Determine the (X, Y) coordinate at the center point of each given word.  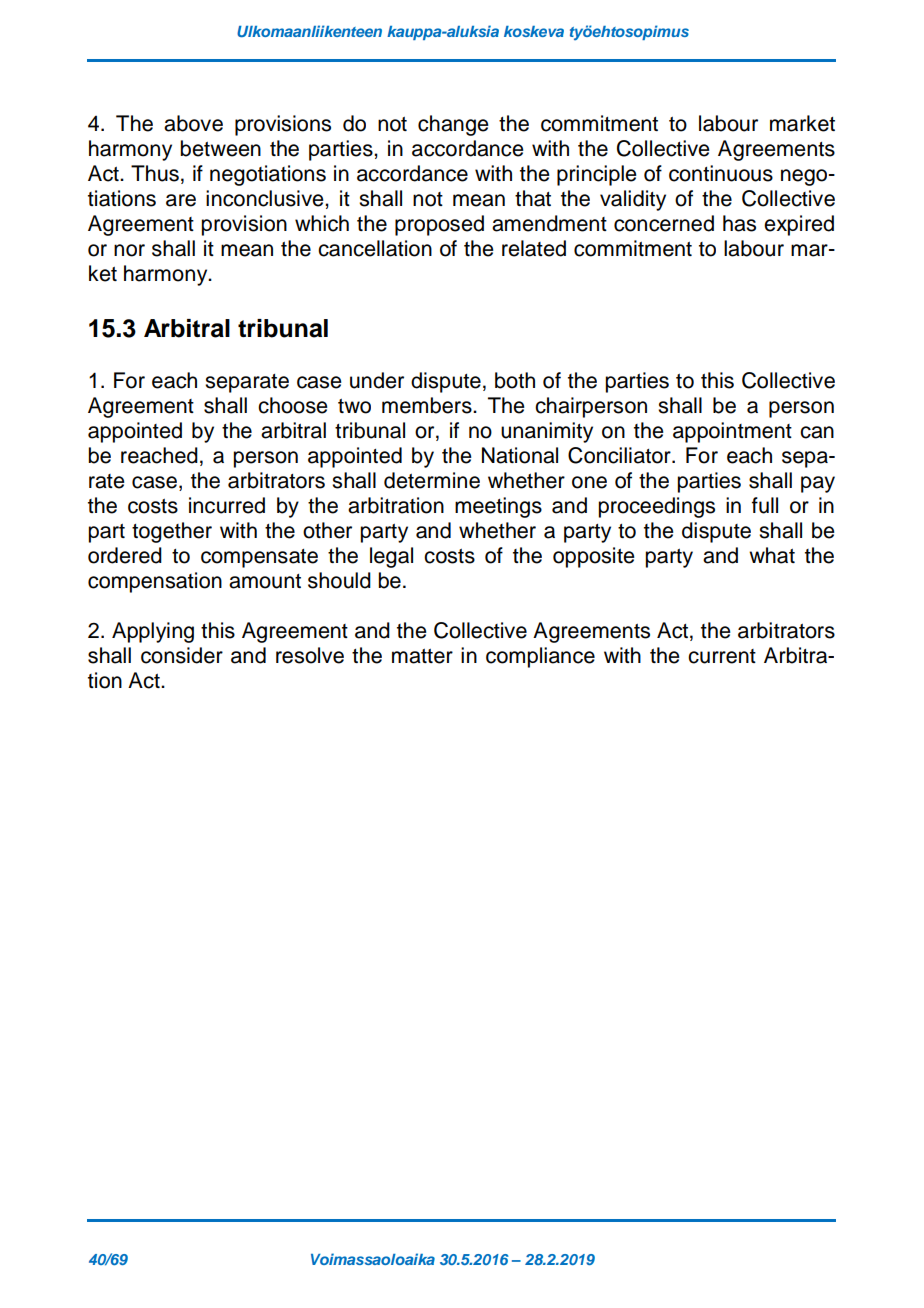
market (802, 123)
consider (182, 655)
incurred (227, 505)
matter (422, 656)
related (534, 248)
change (453, 125)
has (739, 223)
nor (129, 250)
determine (432, 480)
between (220, 148)
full (765, 505)
